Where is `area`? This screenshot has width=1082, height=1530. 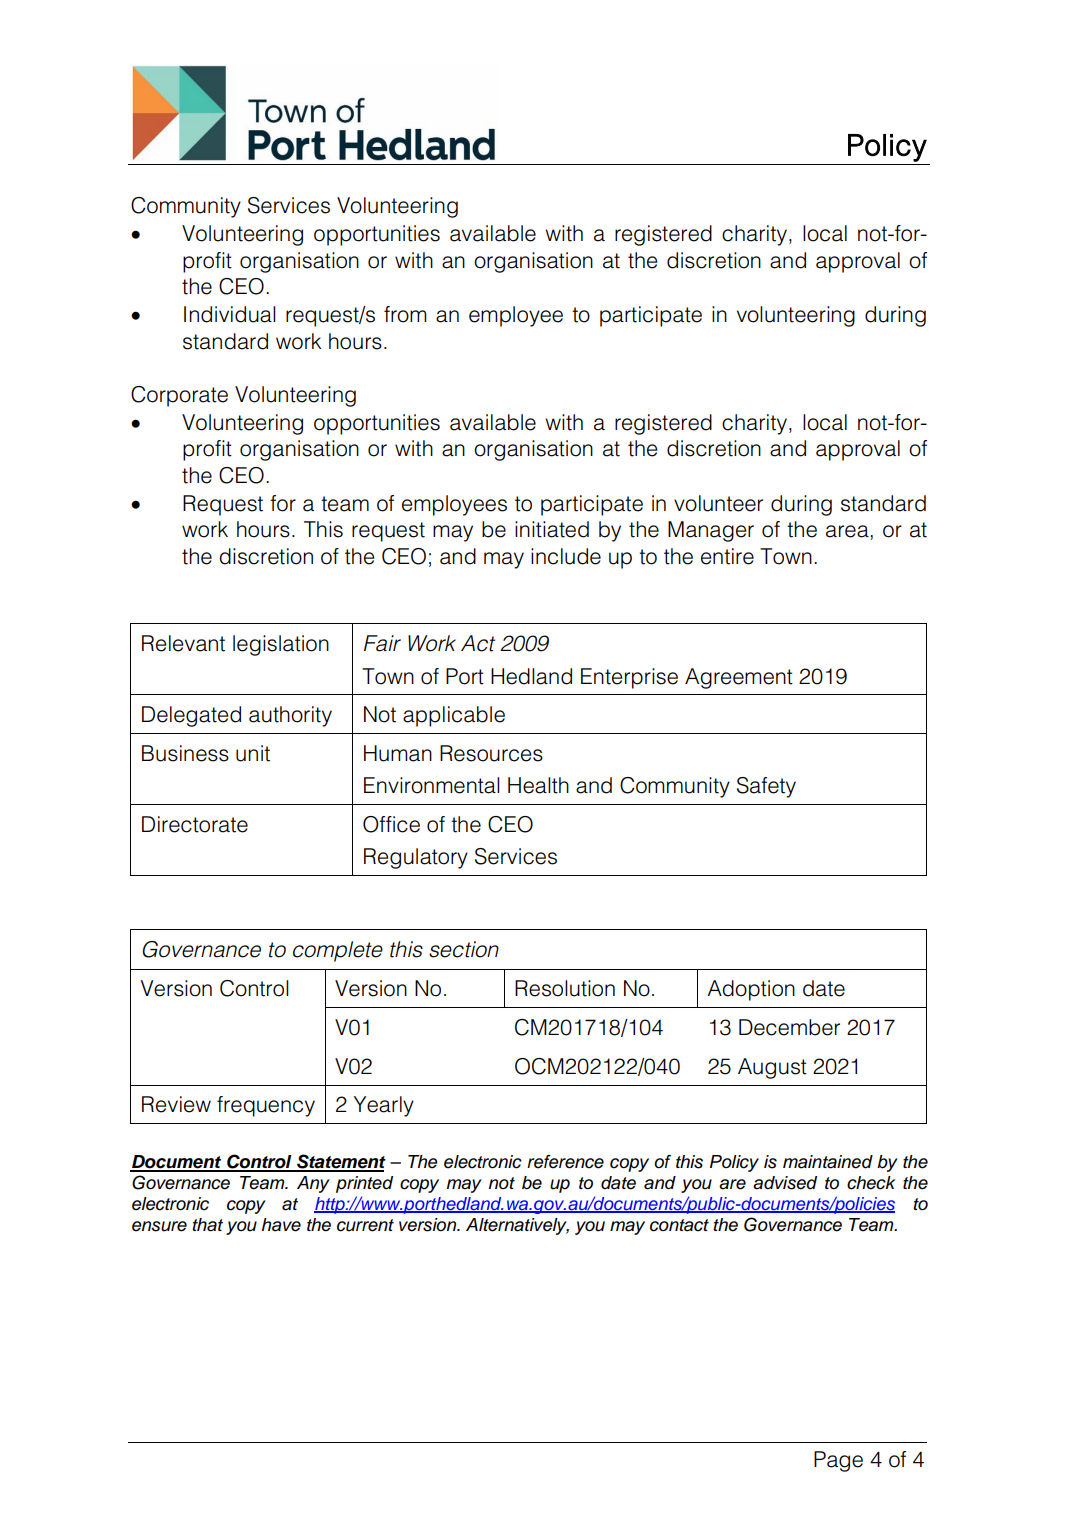 area is located at coordinates (848, 531).
